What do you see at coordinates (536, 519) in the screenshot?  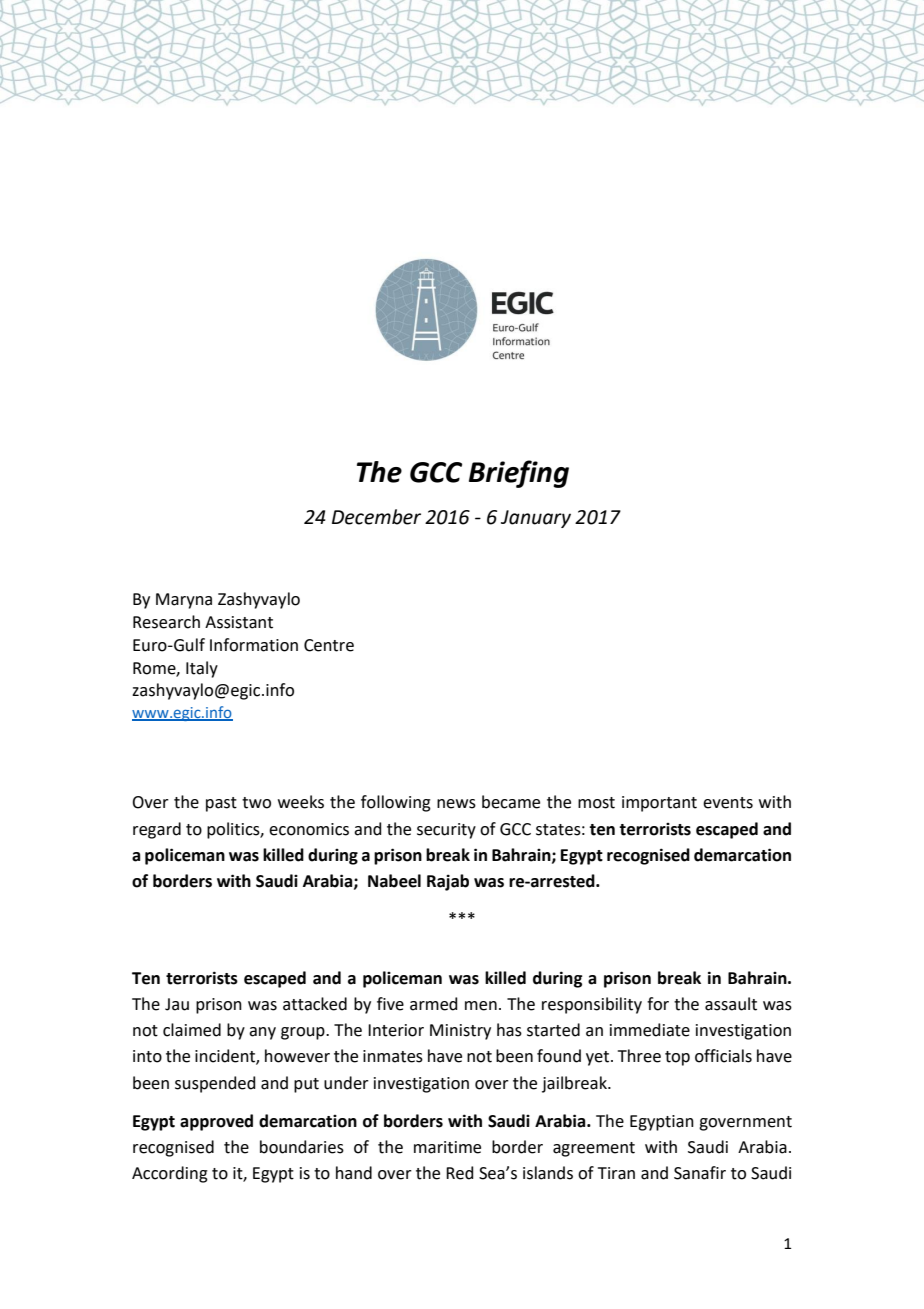 I see `January` at bounding box center [536, 519].
